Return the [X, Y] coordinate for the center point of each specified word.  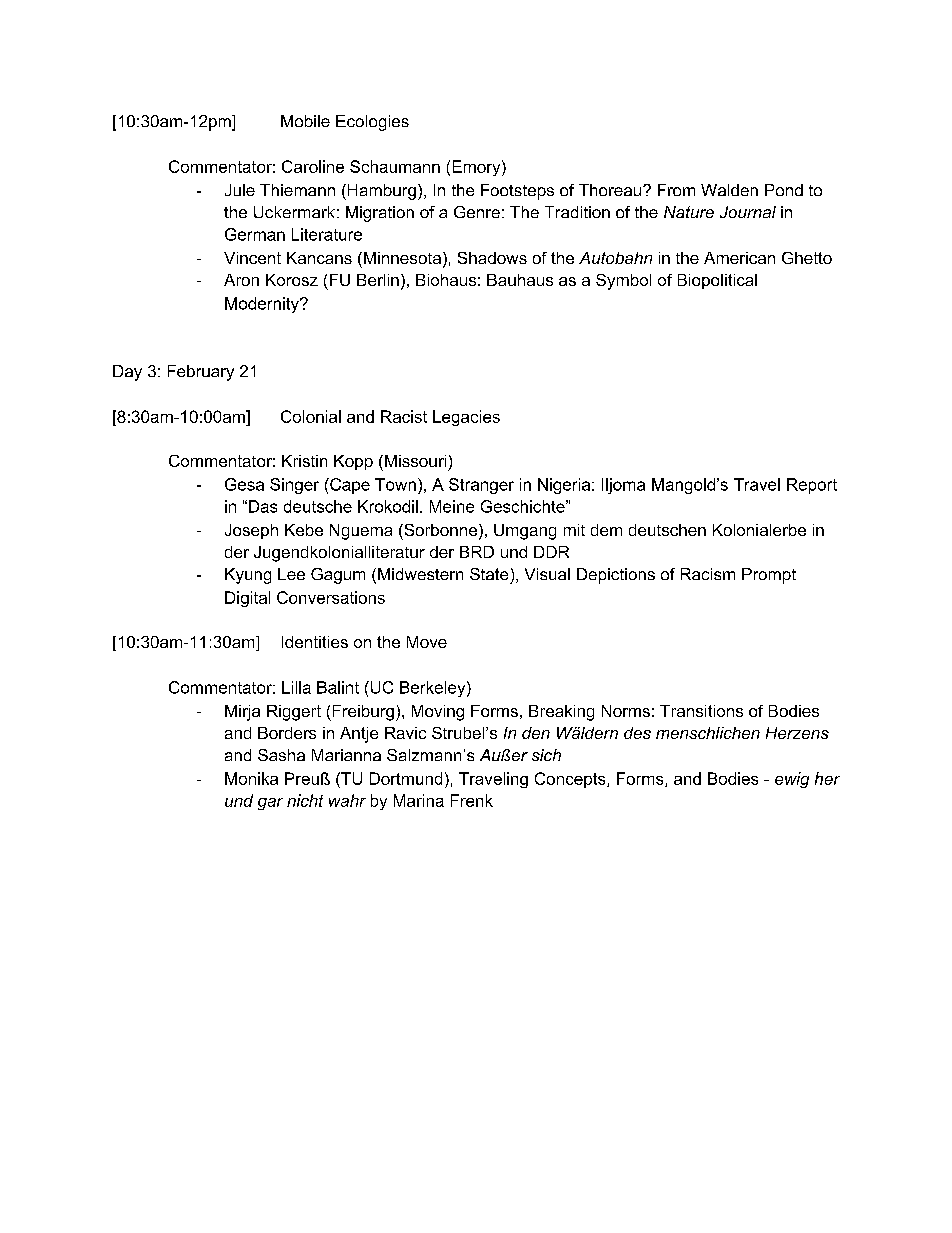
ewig [792, 780]
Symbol [623, 282]
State [489, 574]
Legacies [466, 418]
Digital [247, 599]
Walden [729, 190]
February [201, 373]
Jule [240, 190]
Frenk [472, 800]
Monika [251, 778]
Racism [708, 574]
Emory [478, 168]
